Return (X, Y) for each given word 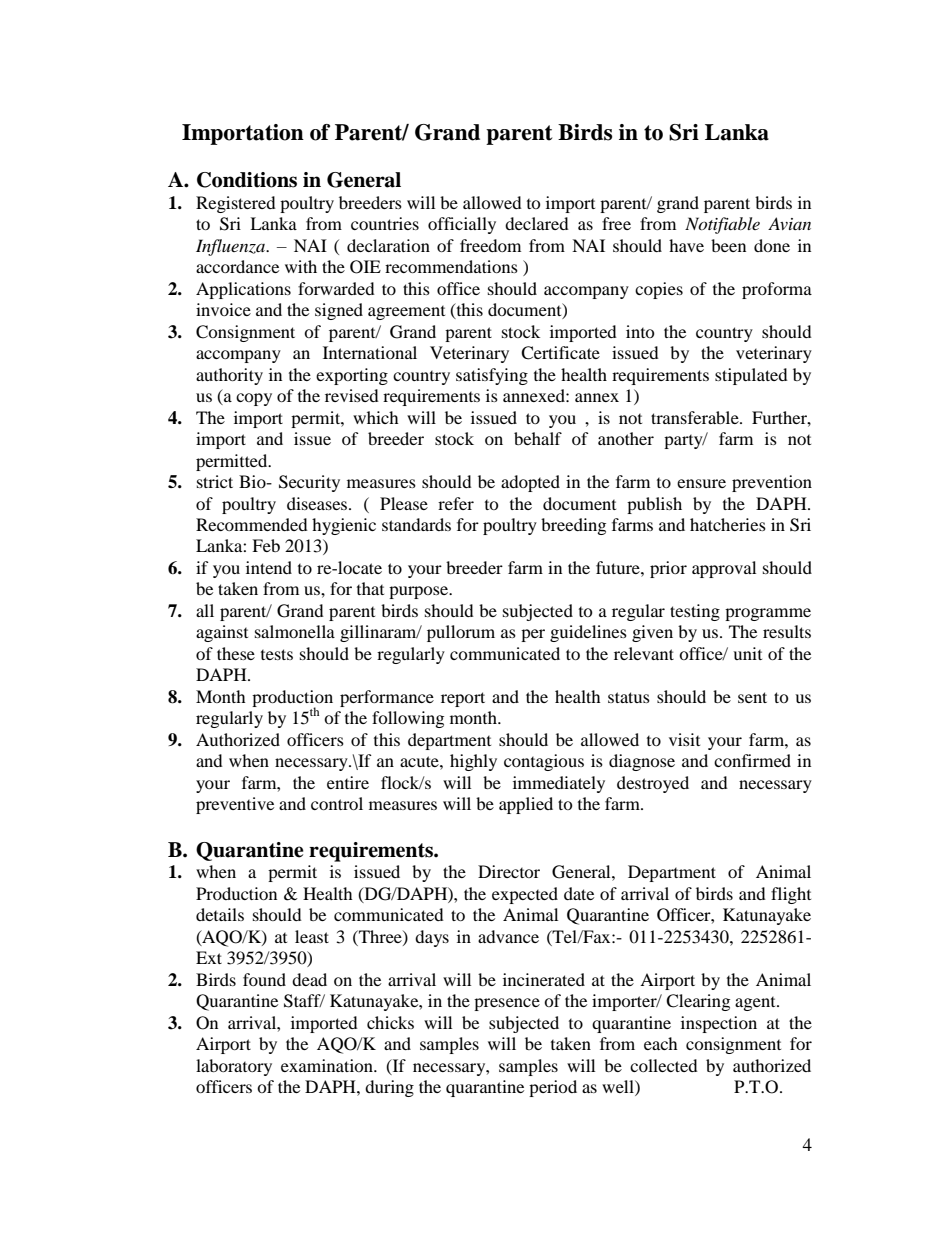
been (728, 245)
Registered (236, 204)
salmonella (295, 631)
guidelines (588, 633)
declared (537, 223)
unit (747, 653)
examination (328, 1065)
